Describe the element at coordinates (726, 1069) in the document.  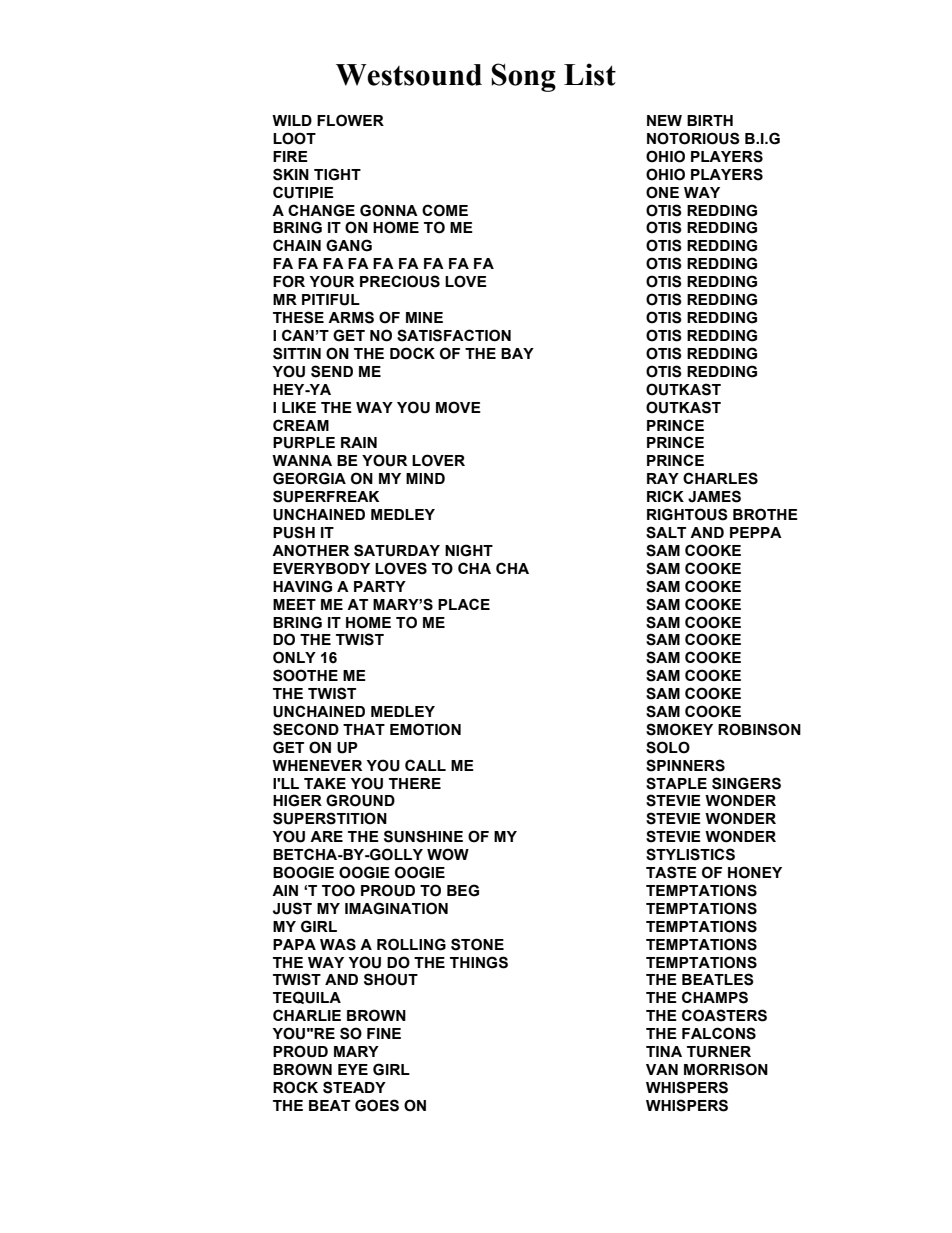
I see `MORRISON` at that location.
